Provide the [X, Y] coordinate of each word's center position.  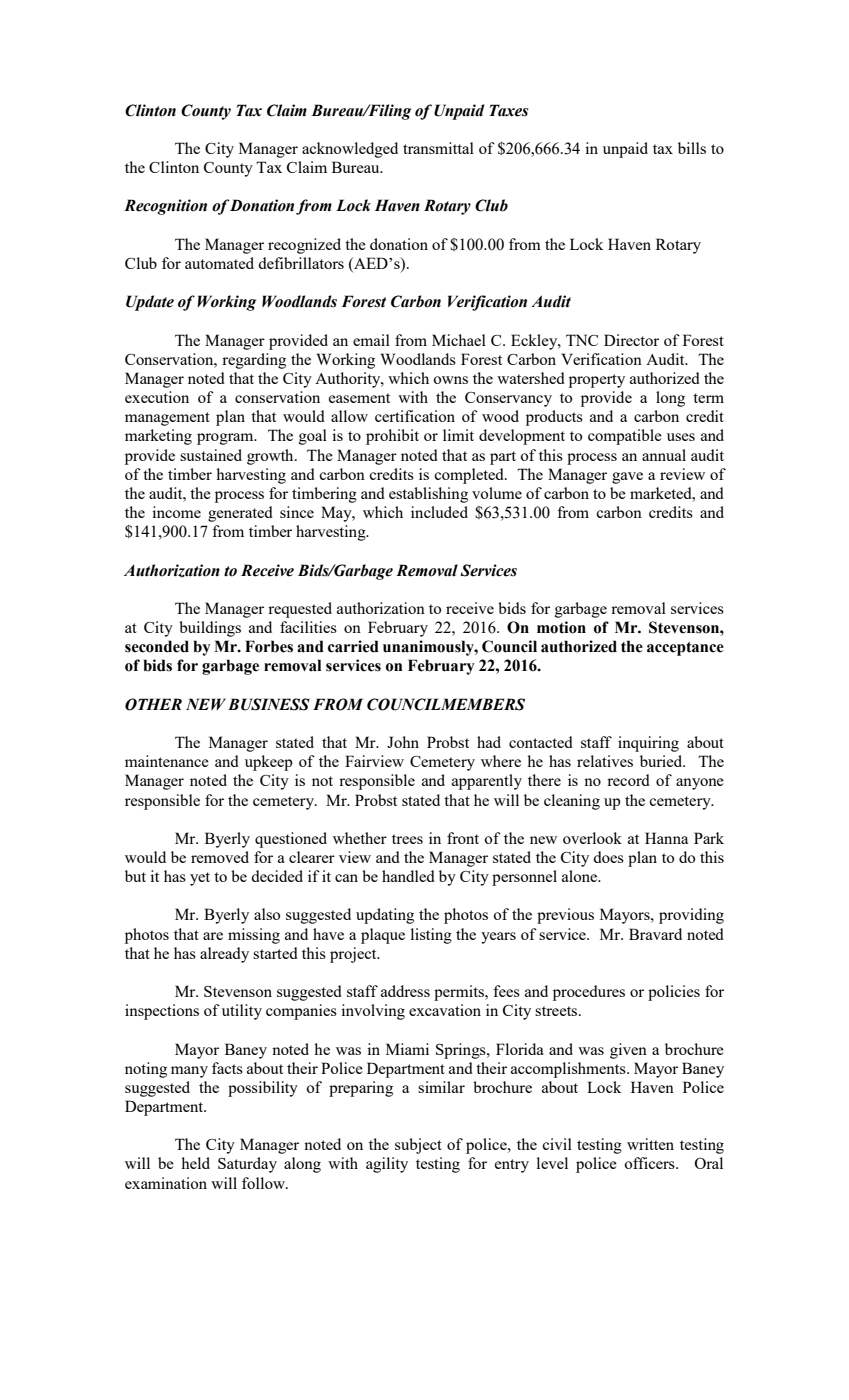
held [195, 1163]
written [650, 1144]
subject [418, 1146]
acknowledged [350, 150]
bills [692, 148]
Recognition [165, 207]
